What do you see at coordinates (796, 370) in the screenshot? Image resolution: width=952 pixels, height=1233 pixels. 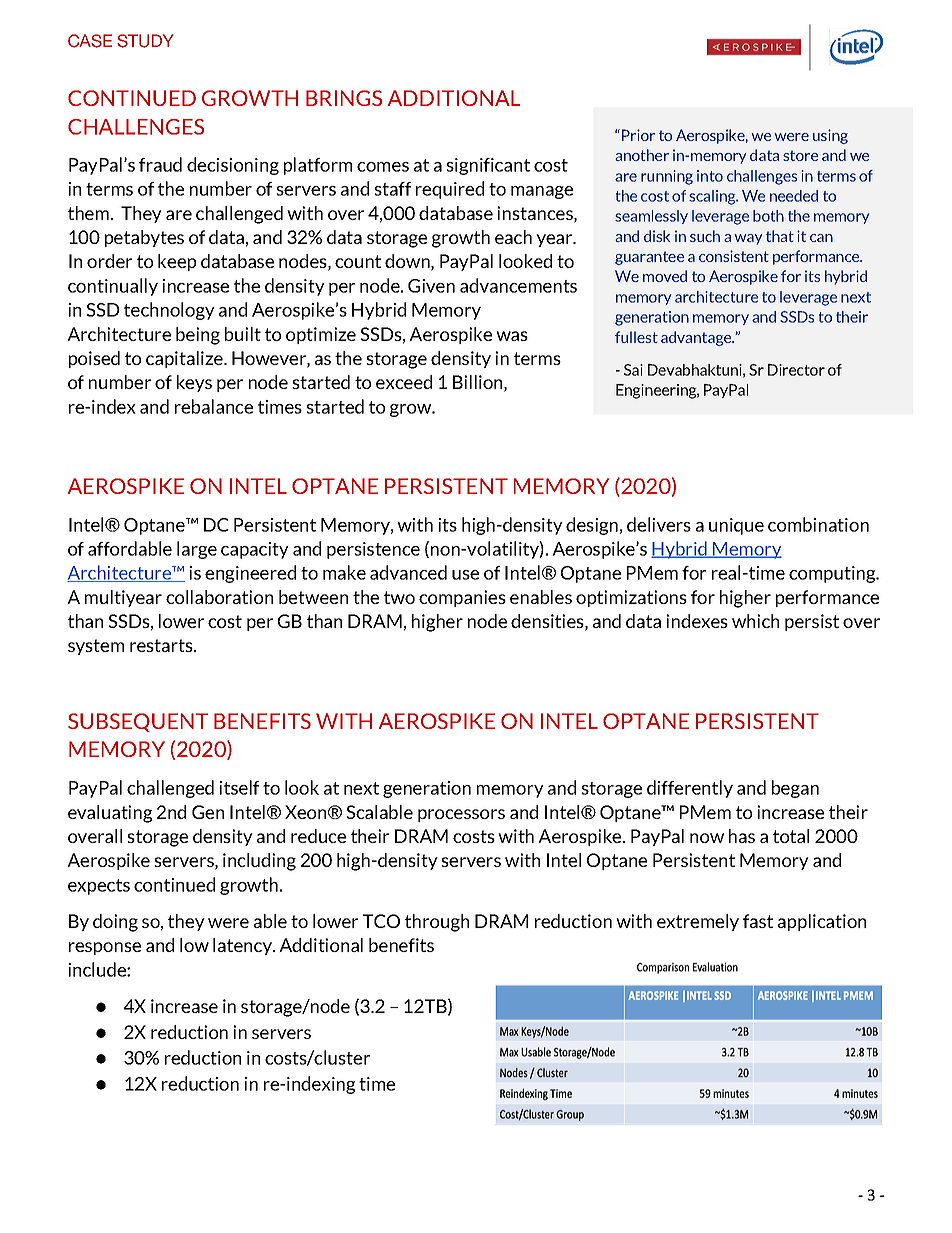 I see `Director` at bounding box center [796, 370].
